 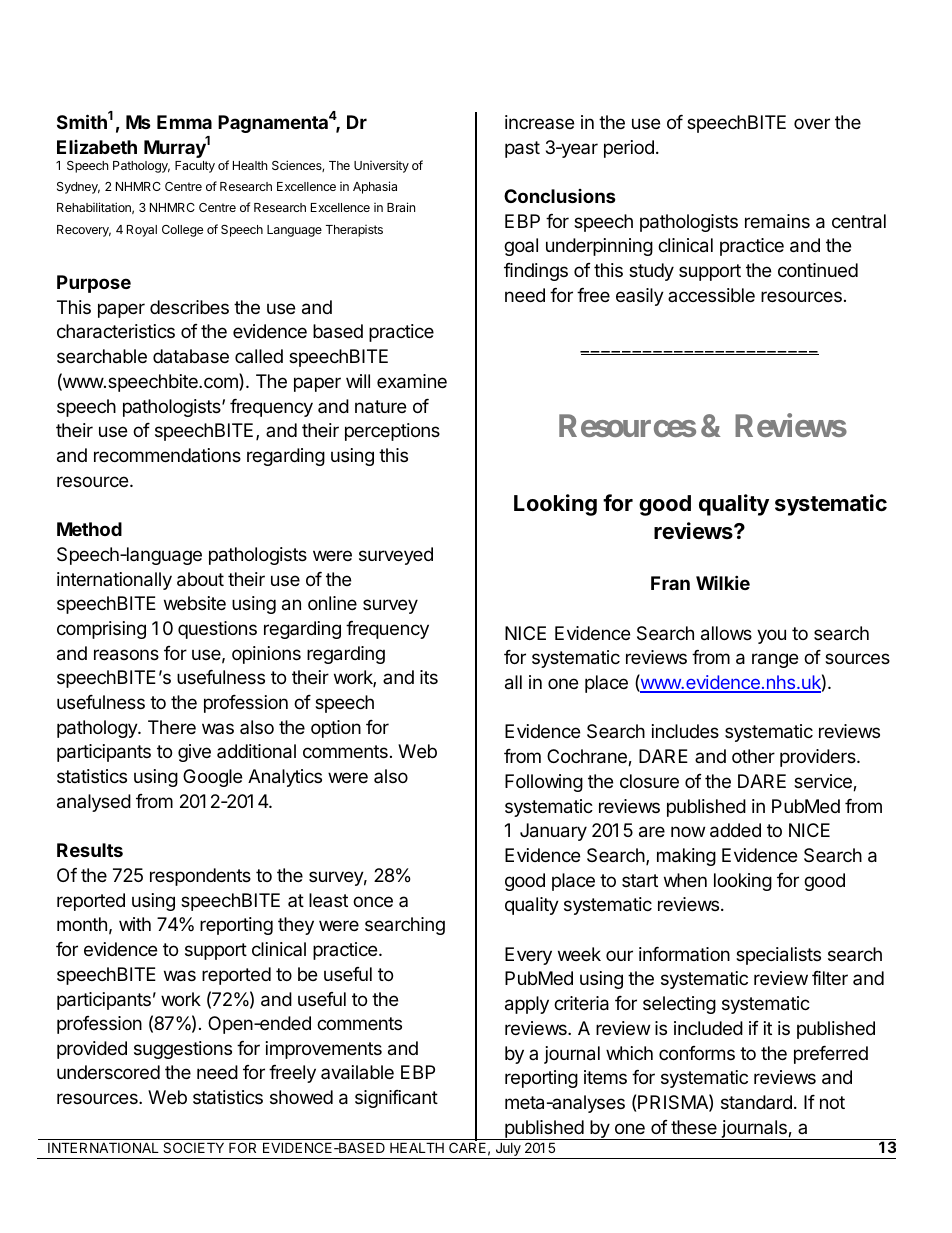 I want to click on July, so click(x=508, y=1150).
